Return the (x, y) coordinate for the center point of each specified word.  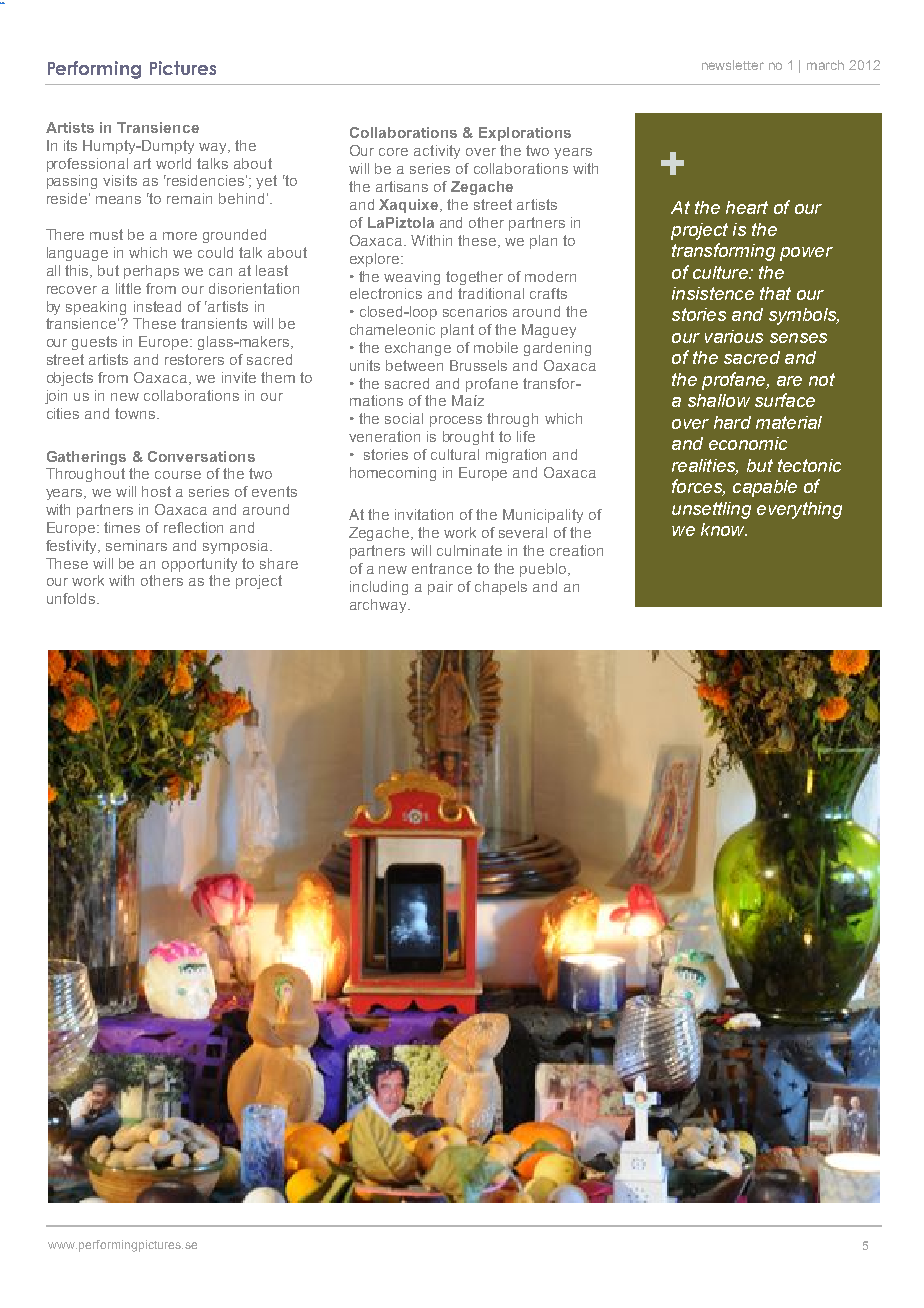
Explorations (525, 134)
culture (721, 272)
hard (732, 422)
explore (376, 260)
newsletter (733, 65)
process (456, 421)
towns (136, 413)
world (173, 163)
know (724, 529)
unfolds (71, 598)
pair (440, 588)
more (180, 236)
